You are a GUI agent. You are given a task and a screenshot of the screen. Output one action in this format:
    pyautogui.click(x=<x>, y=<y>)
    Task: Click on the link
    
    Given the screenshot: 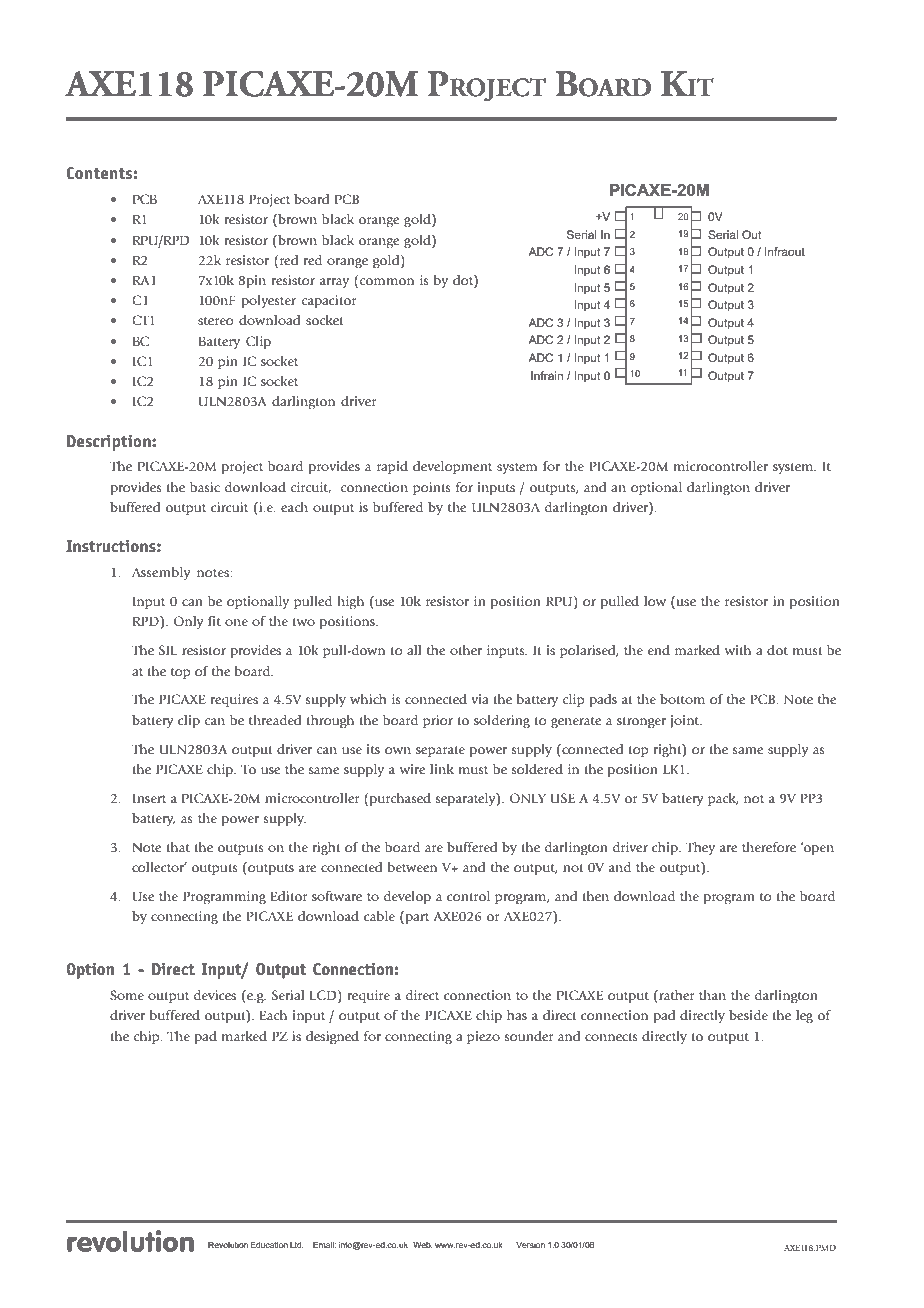 What is the action you would take?
    pyautogui.click(x=442, y=769)
